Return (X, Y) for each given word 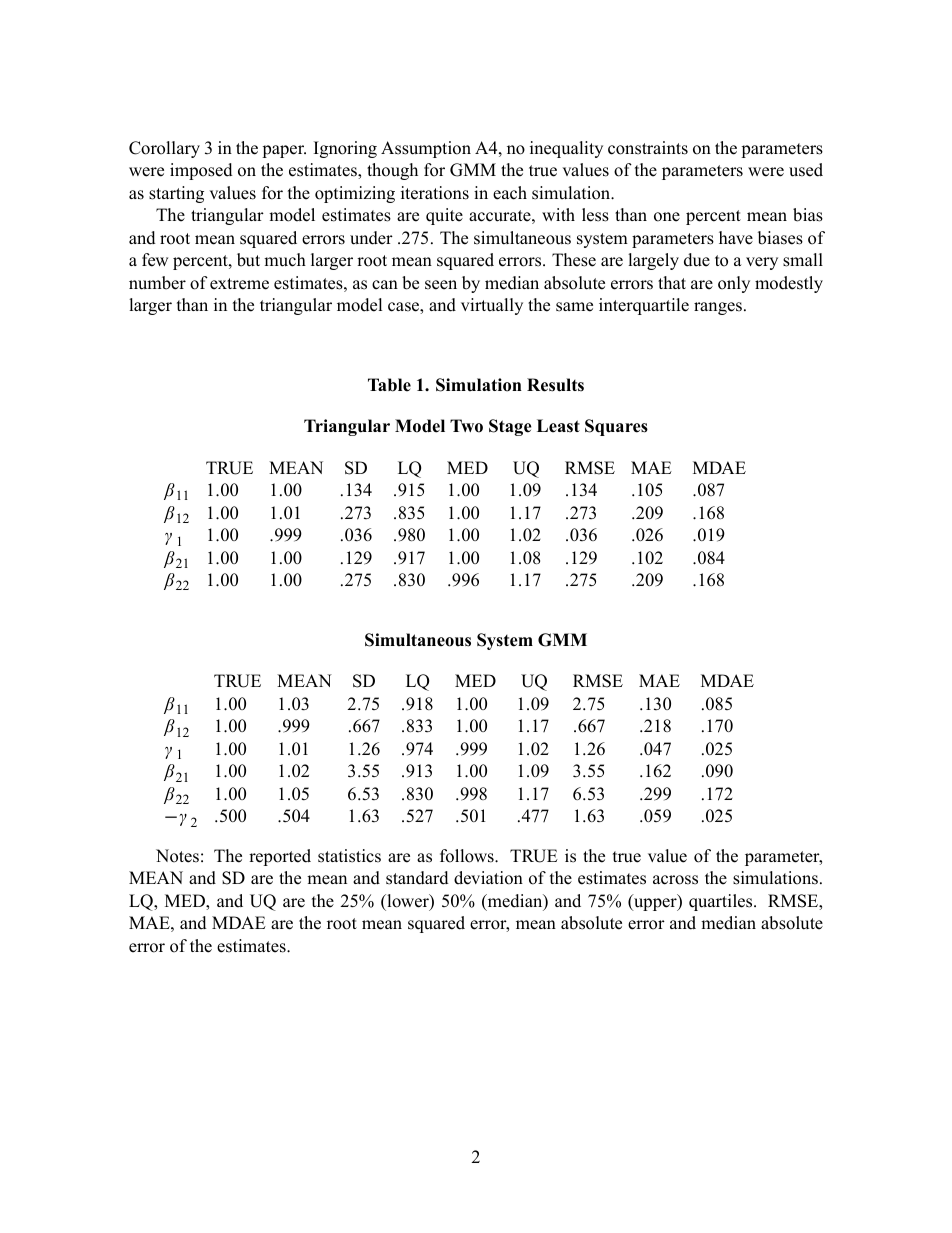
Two (466, 426)
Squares (616, 427)
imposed (201, 171)
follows (468, 856)
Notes (177, 856)
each (510, 193)
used (806, 170)
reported (280, 857)
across (675, 880)
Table (389, 385)
